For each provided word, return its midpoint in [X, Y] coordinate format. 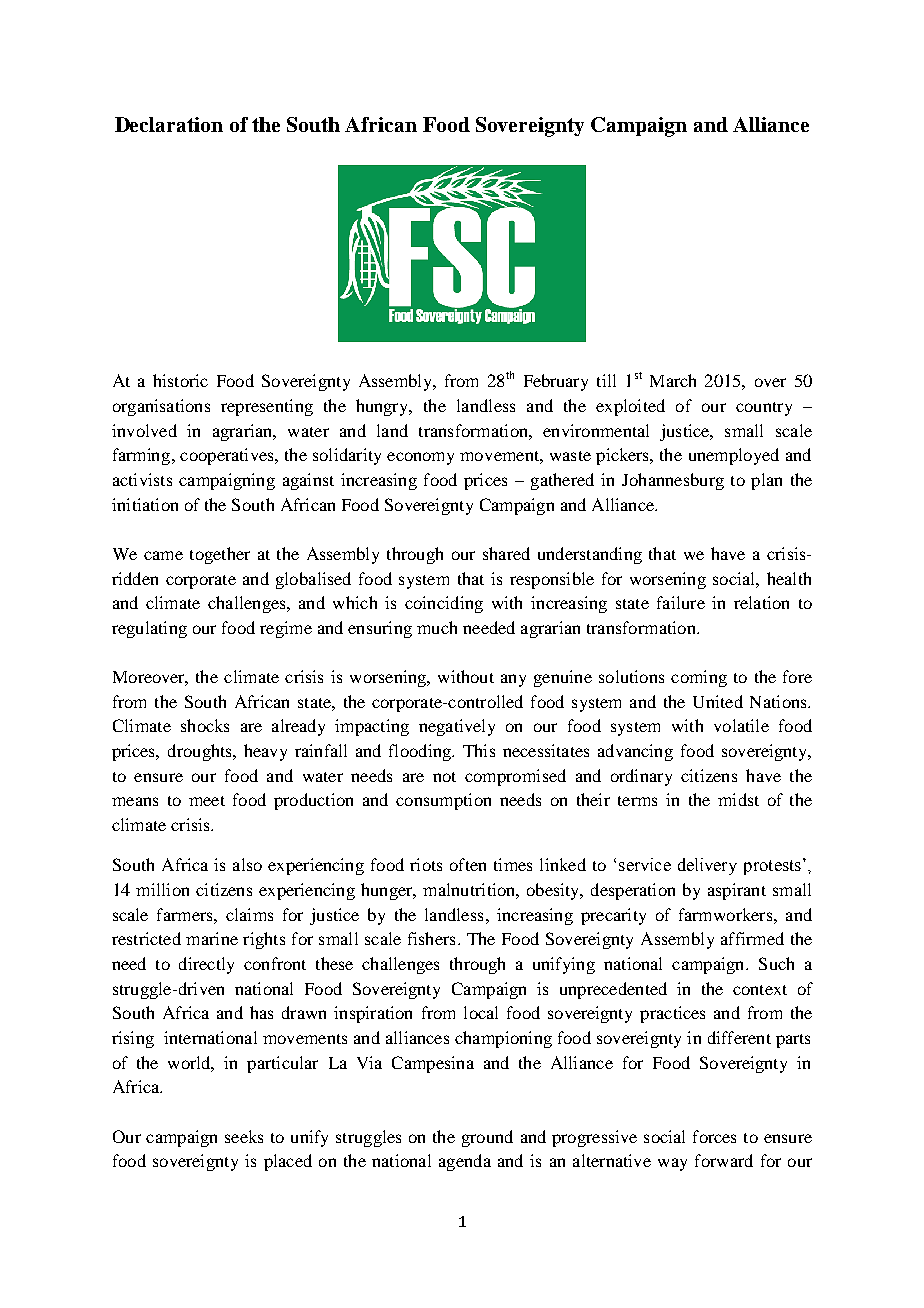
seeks [244, 1136]
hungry [383, 407]
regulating [149, 629]
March [673, 380]
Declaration [169, 124]
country [764, 409]
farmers [186, 914]
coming [699, 678]
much [437, 627]
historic [180, 380]
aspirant [737, 891]
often [468, 864]
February [556, 382]
